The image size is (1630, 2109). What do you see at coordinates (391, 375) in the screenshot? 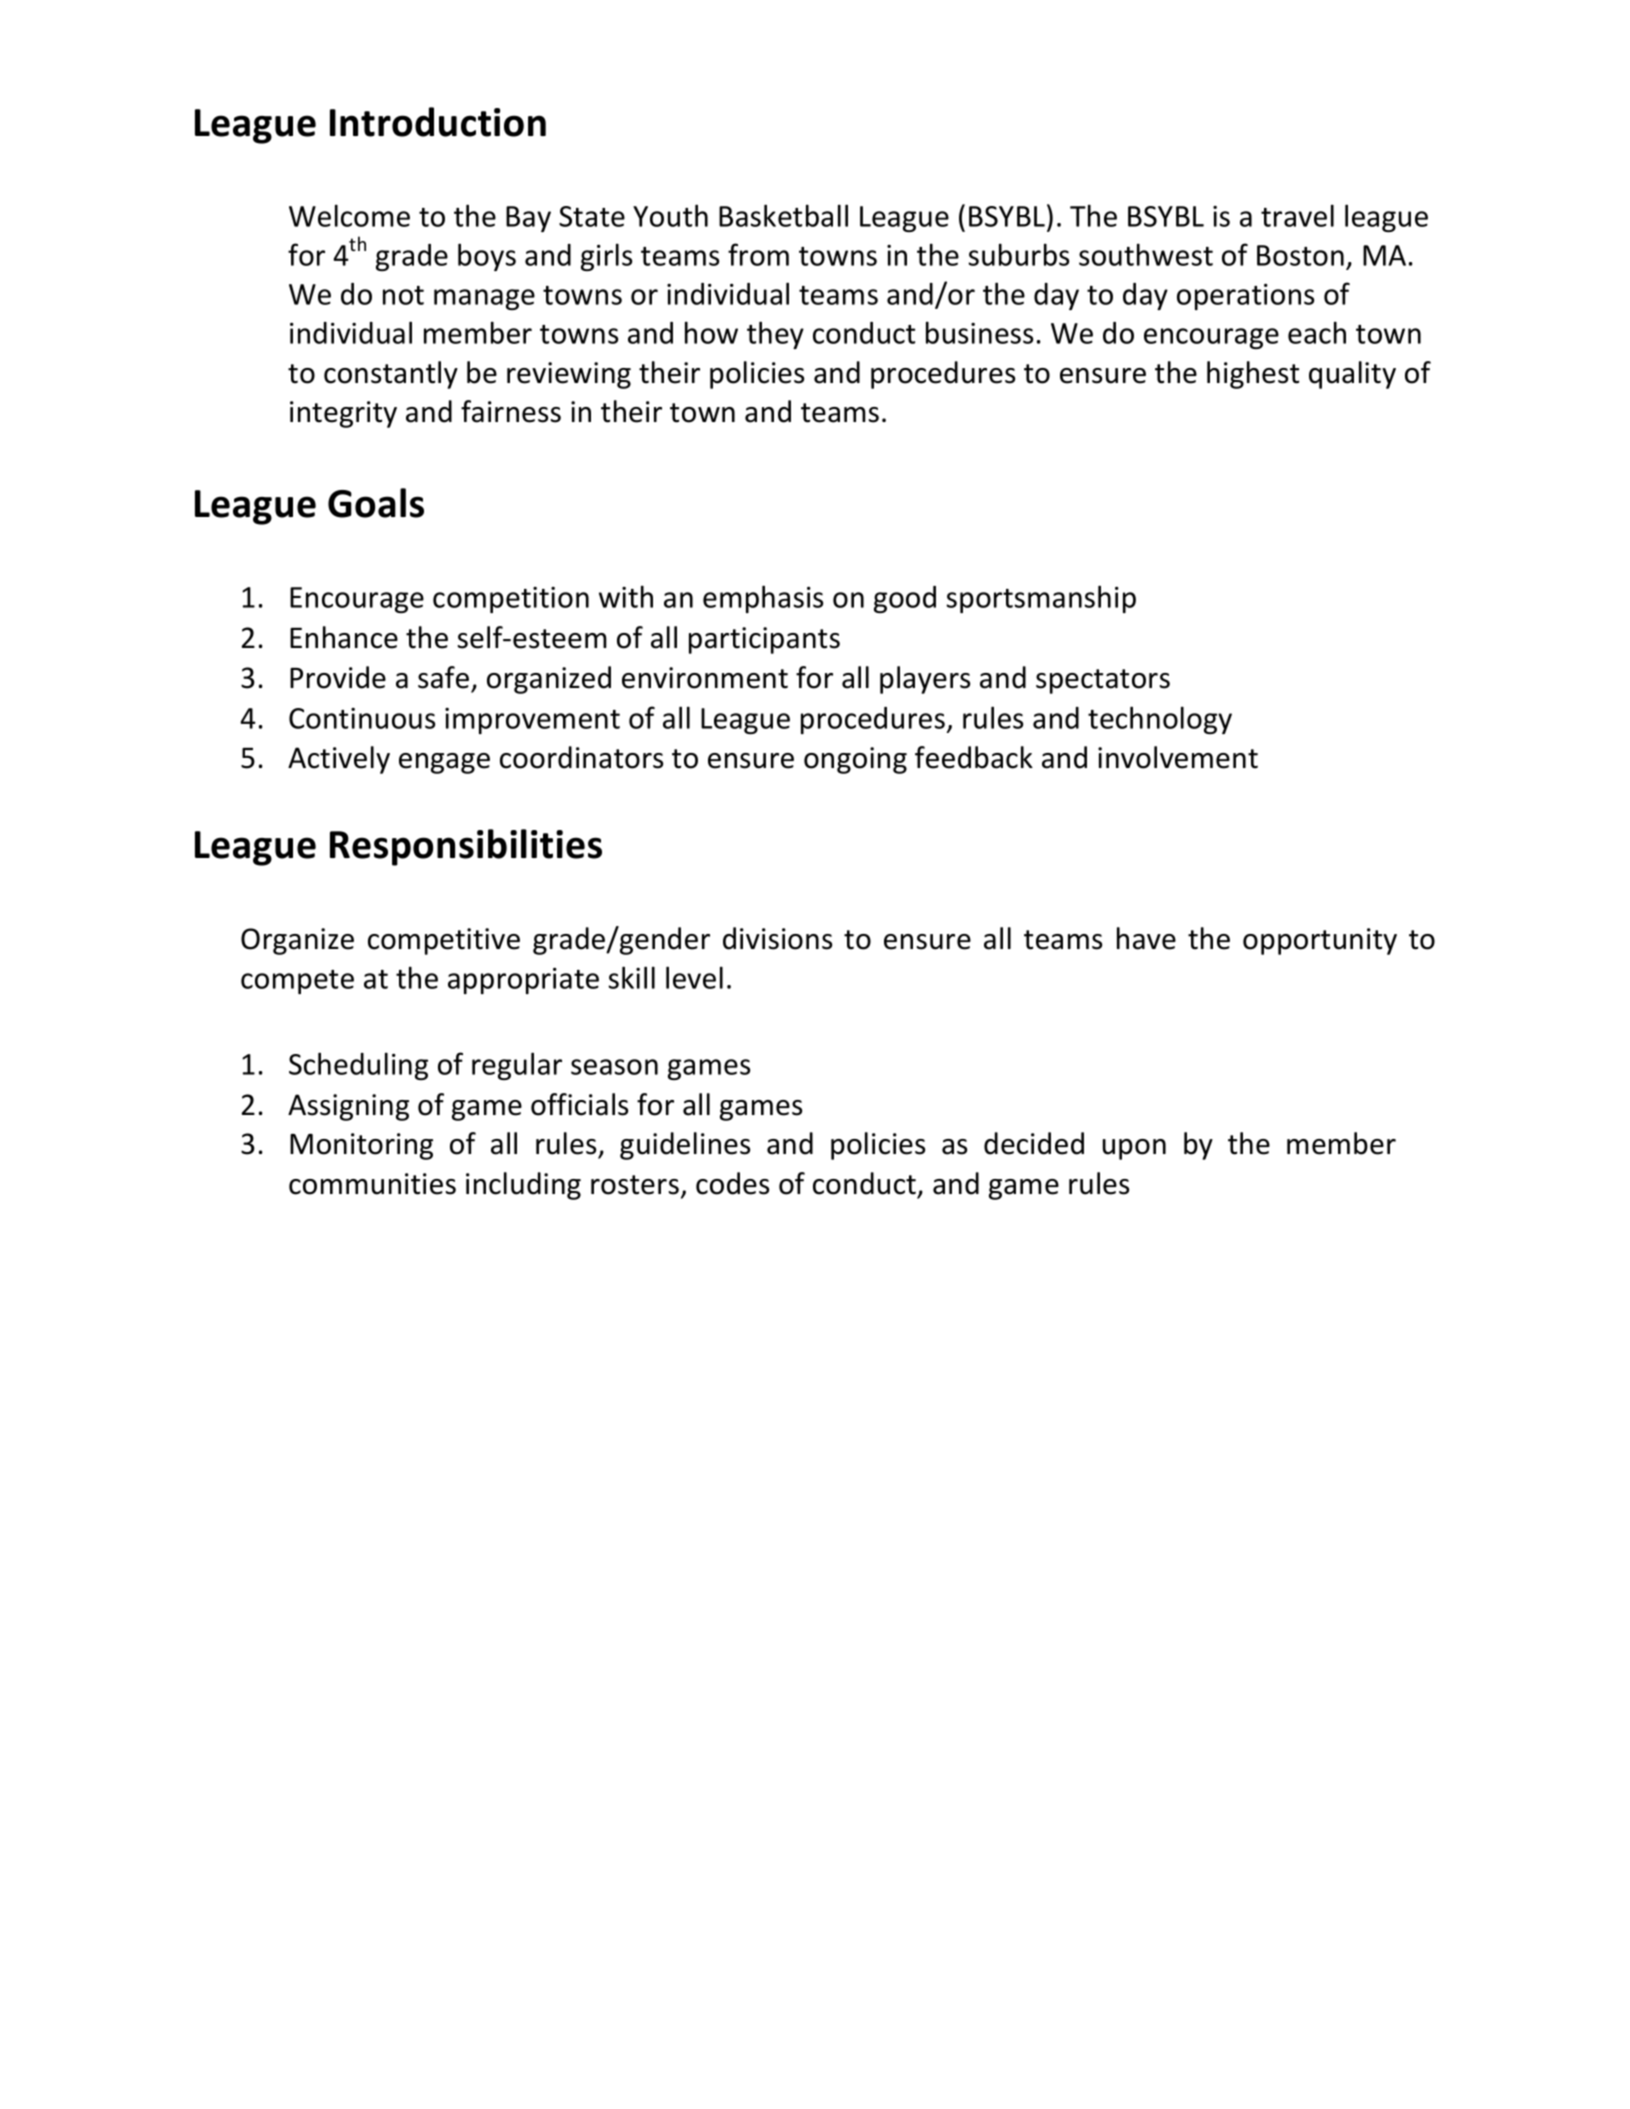
I see `constantly` at bounding box center [391, 375].
